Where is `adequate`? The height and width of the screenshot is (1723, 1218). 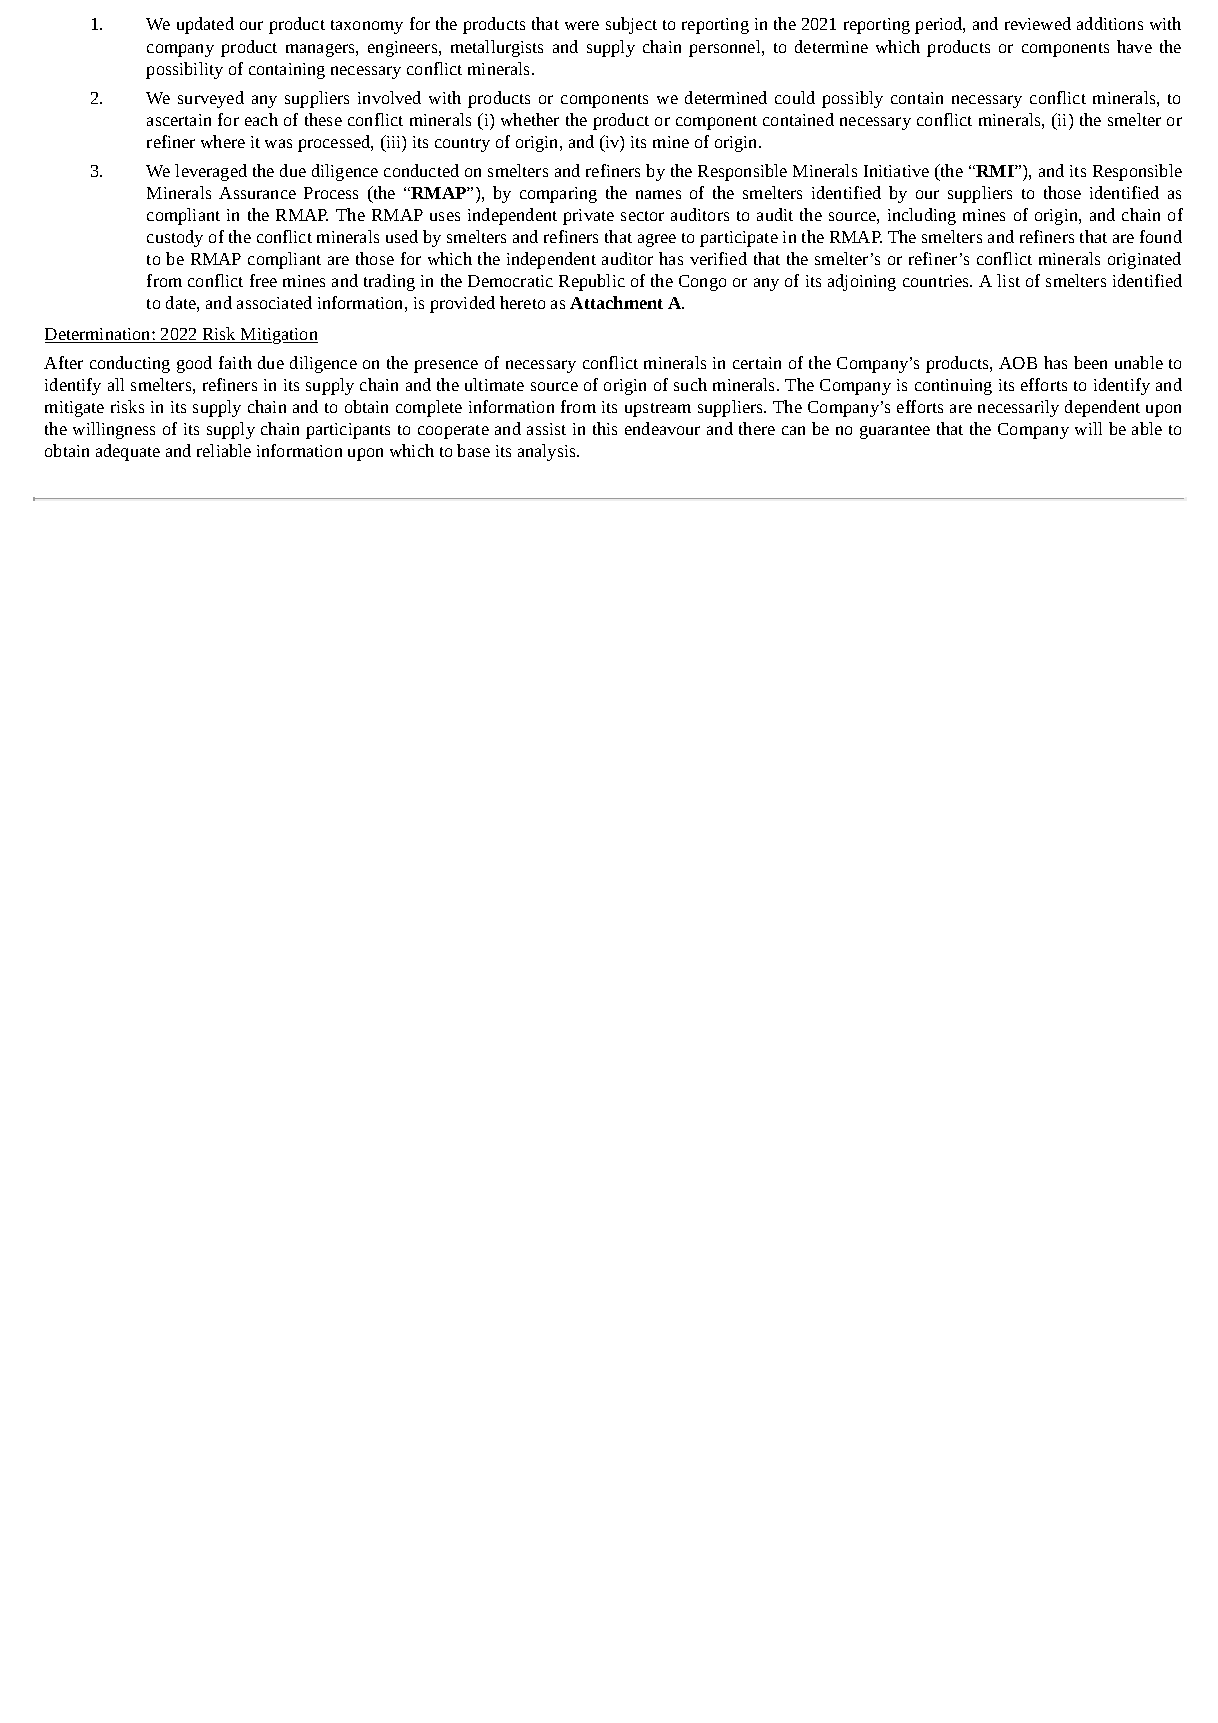
adequate is located at coordinates (128, 452).
